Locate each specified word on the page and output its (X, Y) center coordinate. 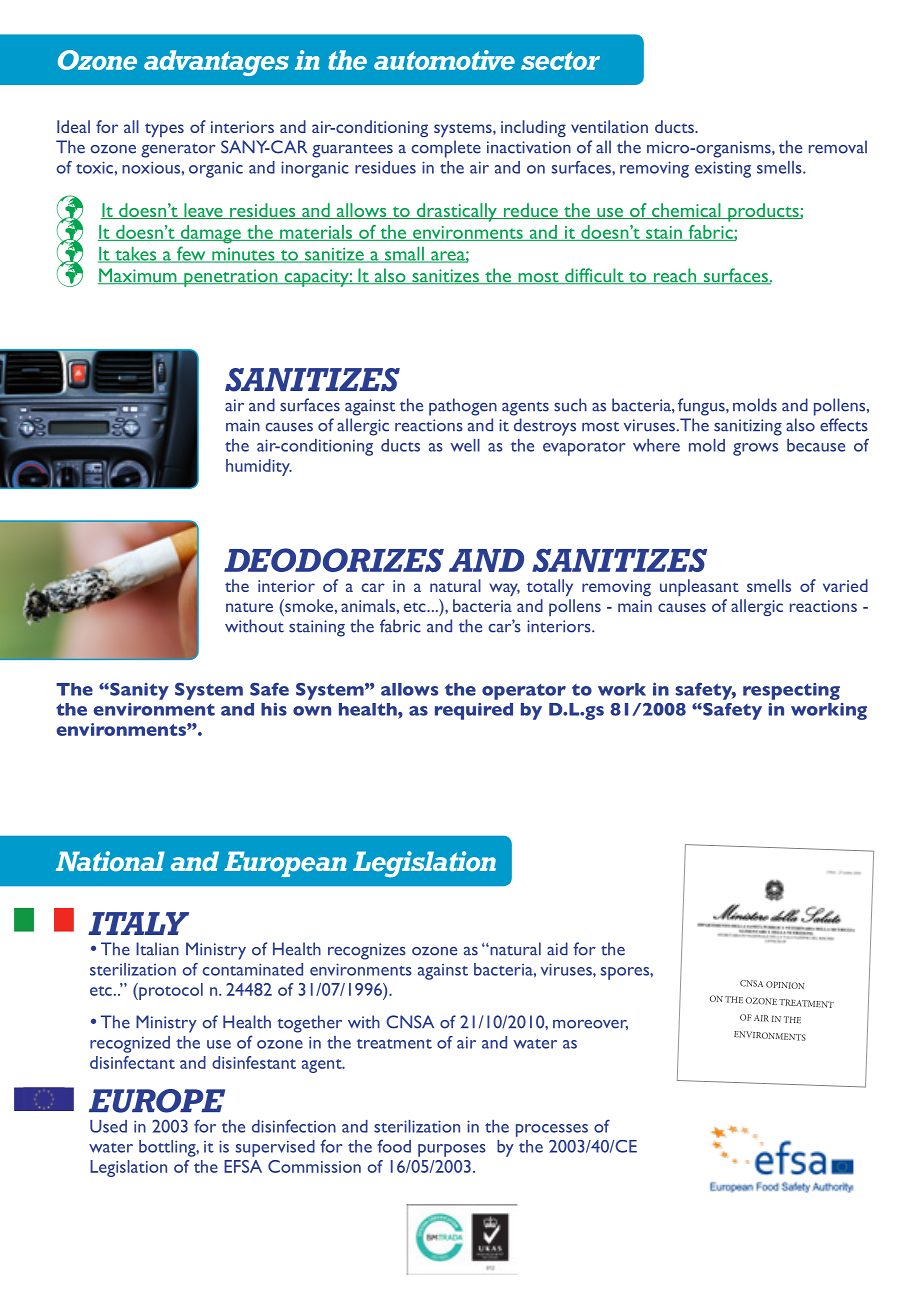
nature (249, 607)
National (110, 861)
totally (550, 587)
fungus (702, 407)
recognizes (367, 951)
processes (552, 1130)
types (164, 130)
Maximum (138, 276)
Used (108, 1126)
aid (557, 949)
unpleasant (699, 587)
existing (723, 169)
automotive (444, 60)
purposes (452, 1150)
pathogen (463, 407)
